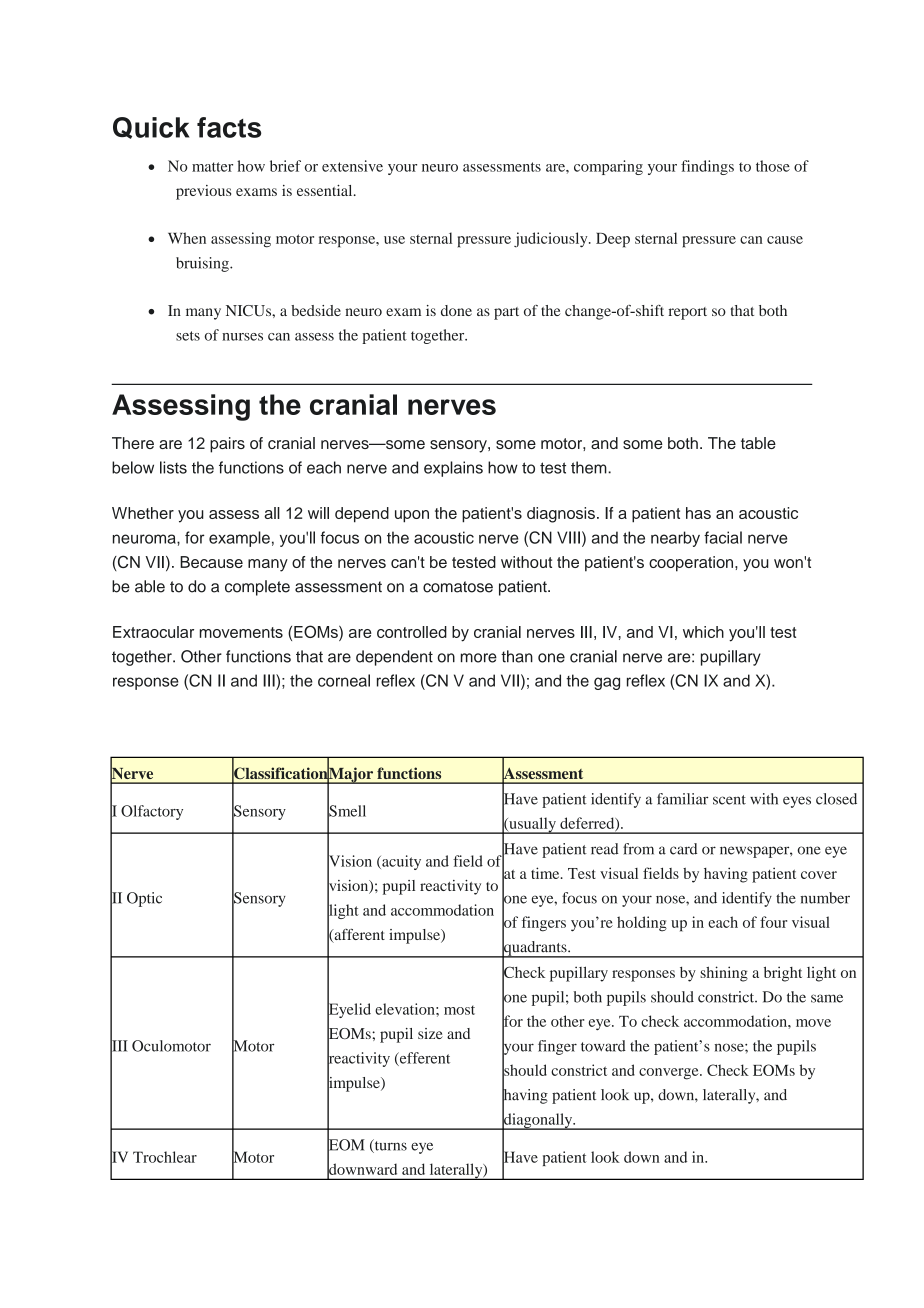  I want to click on explains, so click(453, 469).
